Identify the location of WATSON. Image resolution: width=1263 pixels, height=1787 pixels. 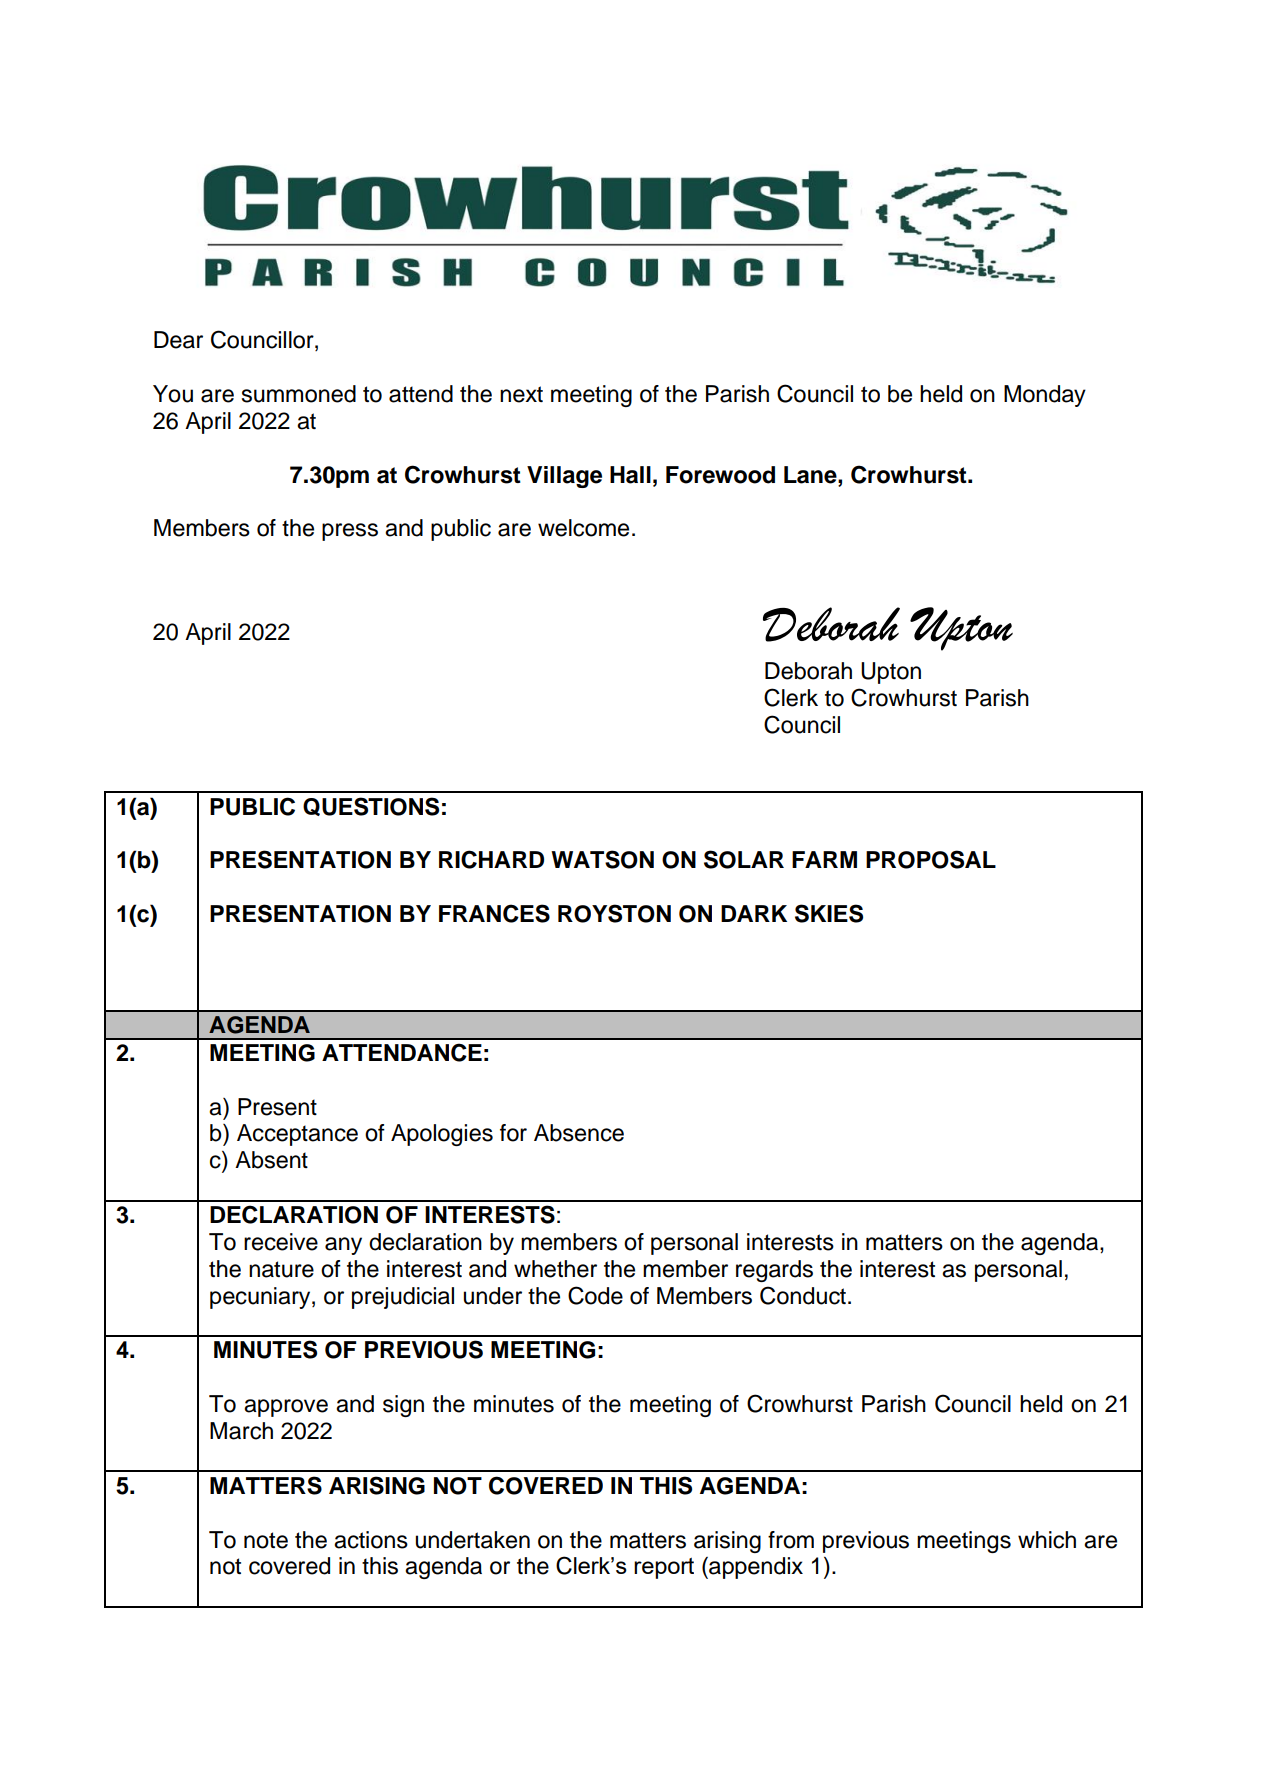
(602, 859).
